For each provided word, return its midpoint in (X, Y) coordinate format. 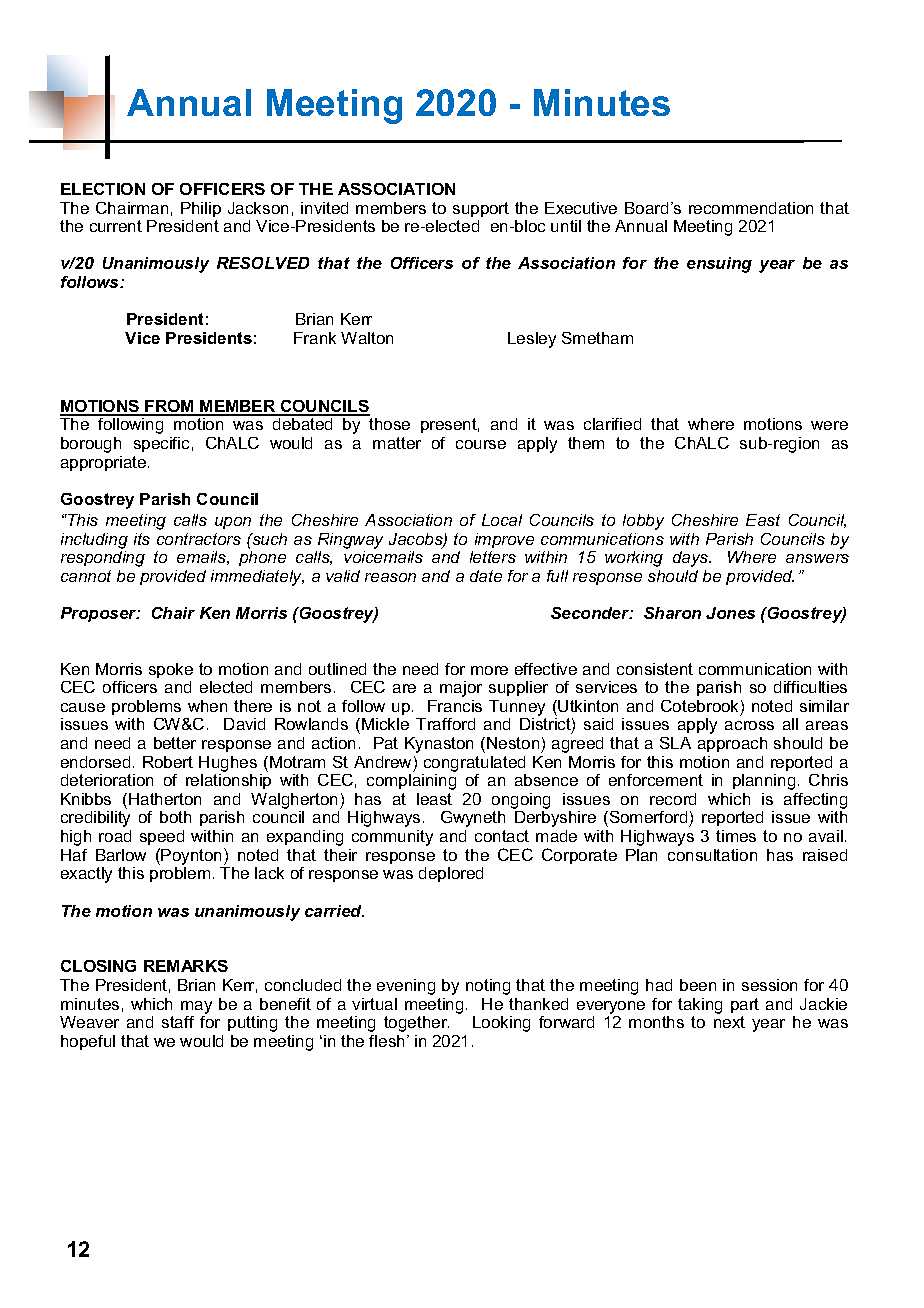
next (729, 1022)
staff (178, 1022)
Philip (201, 209)
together (416, 1024)
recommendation (751, 208)
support (481, 209)
